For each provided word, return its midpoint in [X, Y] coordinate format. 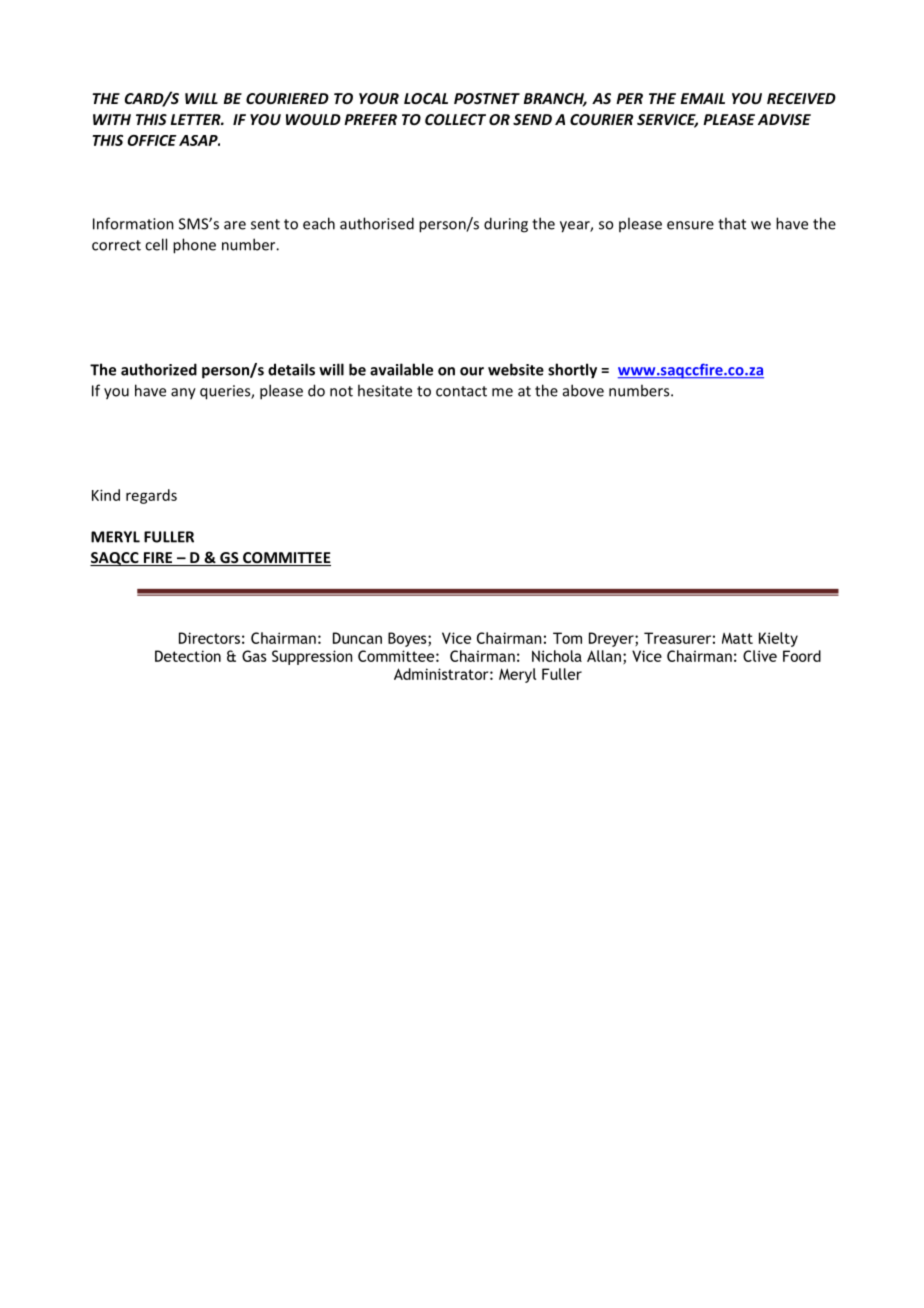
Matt [737, 638]
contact [461, 391]
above [583, 390]
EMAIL [703, 98]
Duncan [357, 638]
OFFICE [152, 140]
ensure [690, 225]
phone [194, 246]
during [506, 225]
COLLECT [455, 119]
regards [151, 496]
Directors [209, 638]
